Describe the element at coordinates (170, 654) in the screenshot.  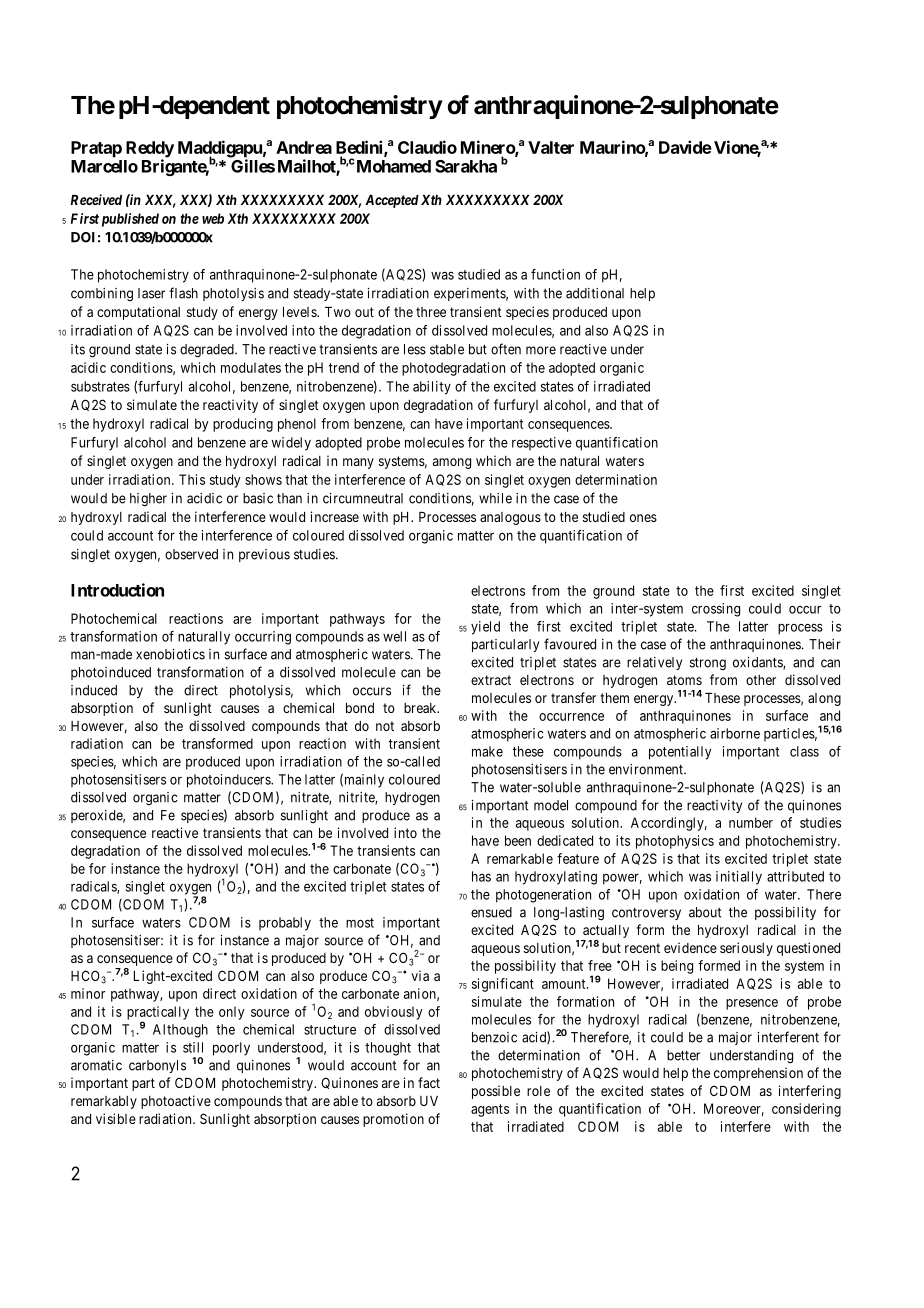
I see `xenobiotics` at that location.
